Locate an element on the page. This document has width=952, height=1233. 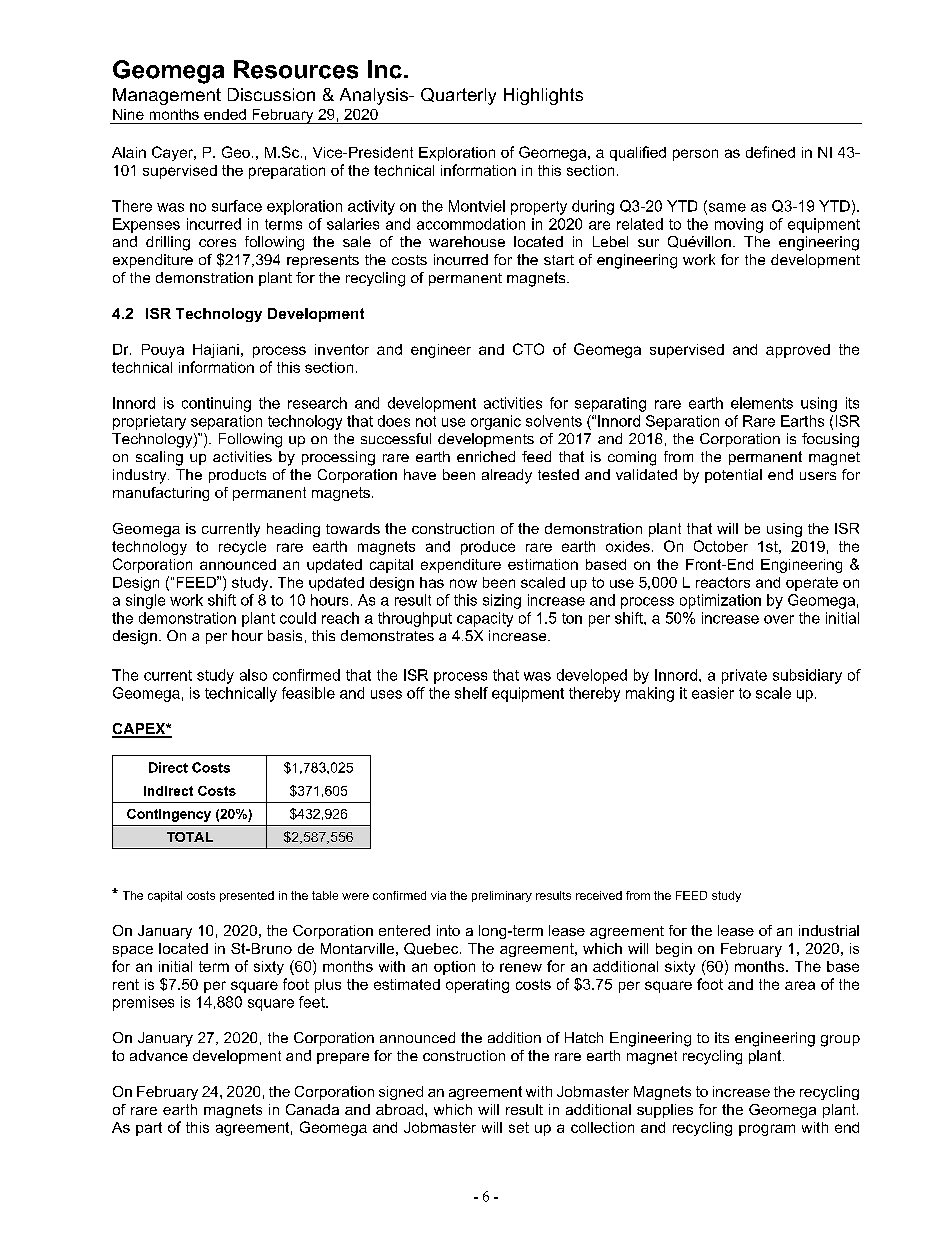
shelf is located at coordinates (471, 693).
